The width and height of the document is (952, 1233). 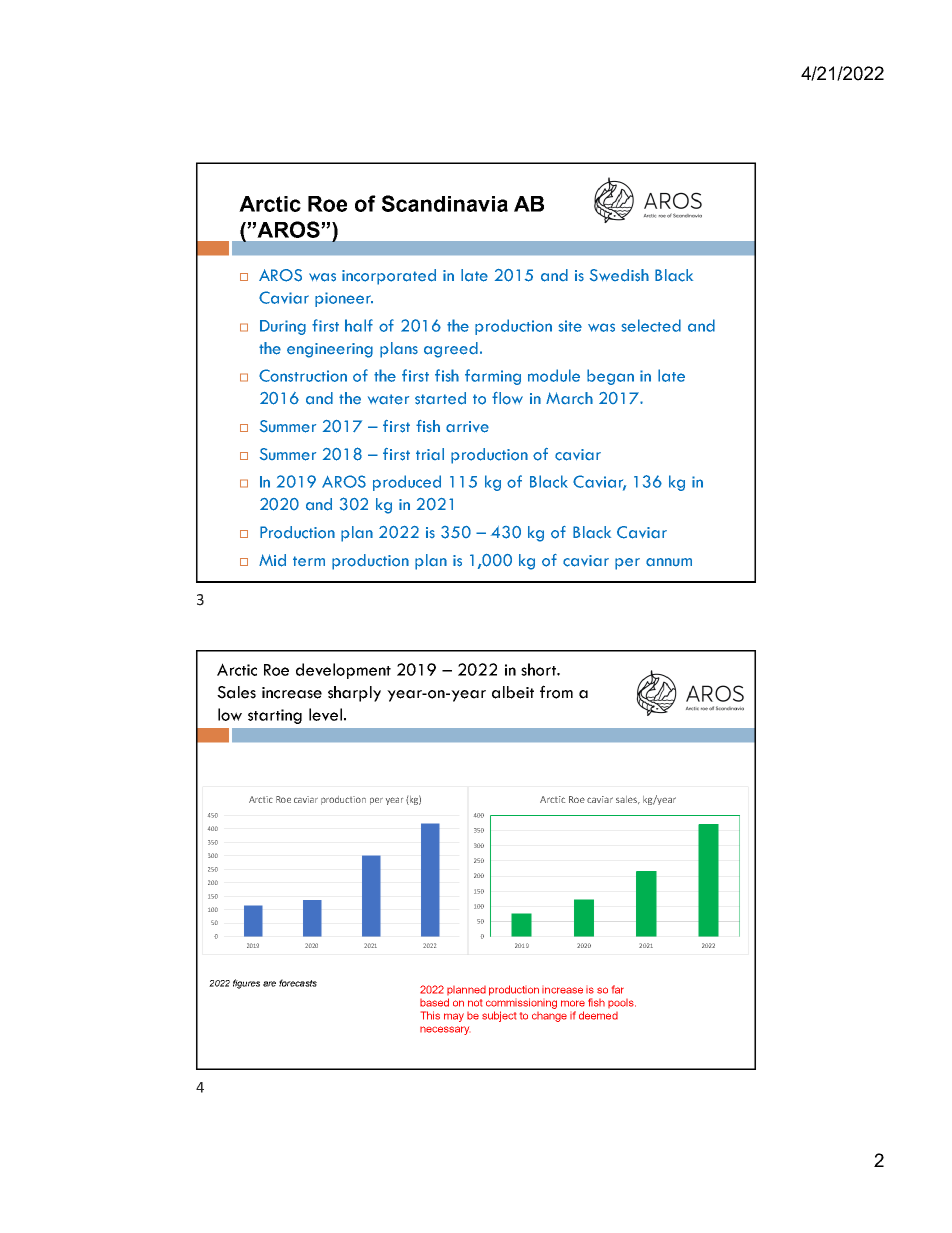 I want to click on arrive, so click(x=467, y=427).
